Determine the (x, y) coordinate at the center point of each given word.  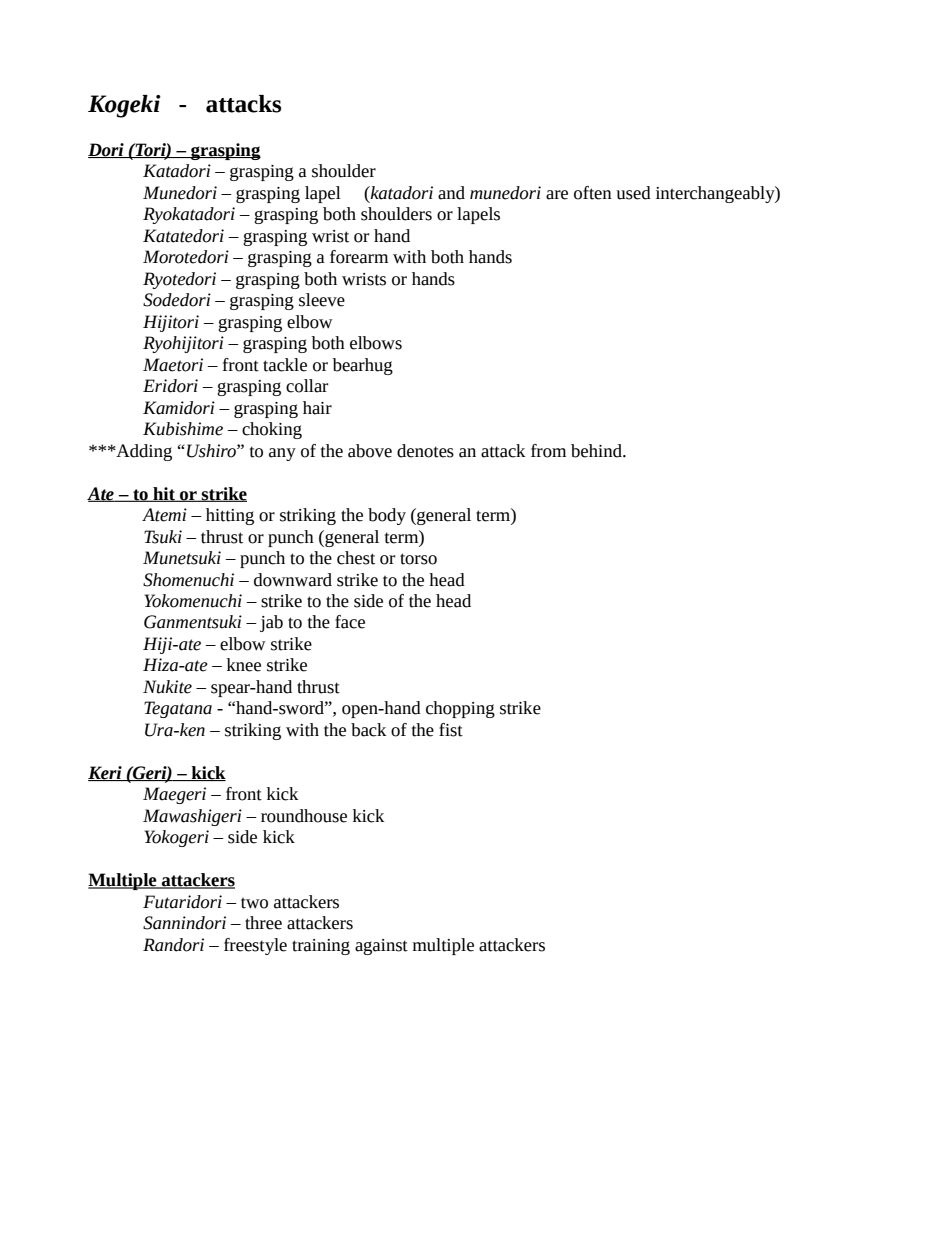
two (254, 903)
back (368, 730)
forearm (359, 257)
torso (418, 559)
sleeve (322, 300)
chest (356, 558)
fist (451, 730)
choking (272, 430)
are (557, 195)
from (548, 451)
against (381, 947)
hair (317, 408)
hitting (230, 516)
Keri (106, 773)
